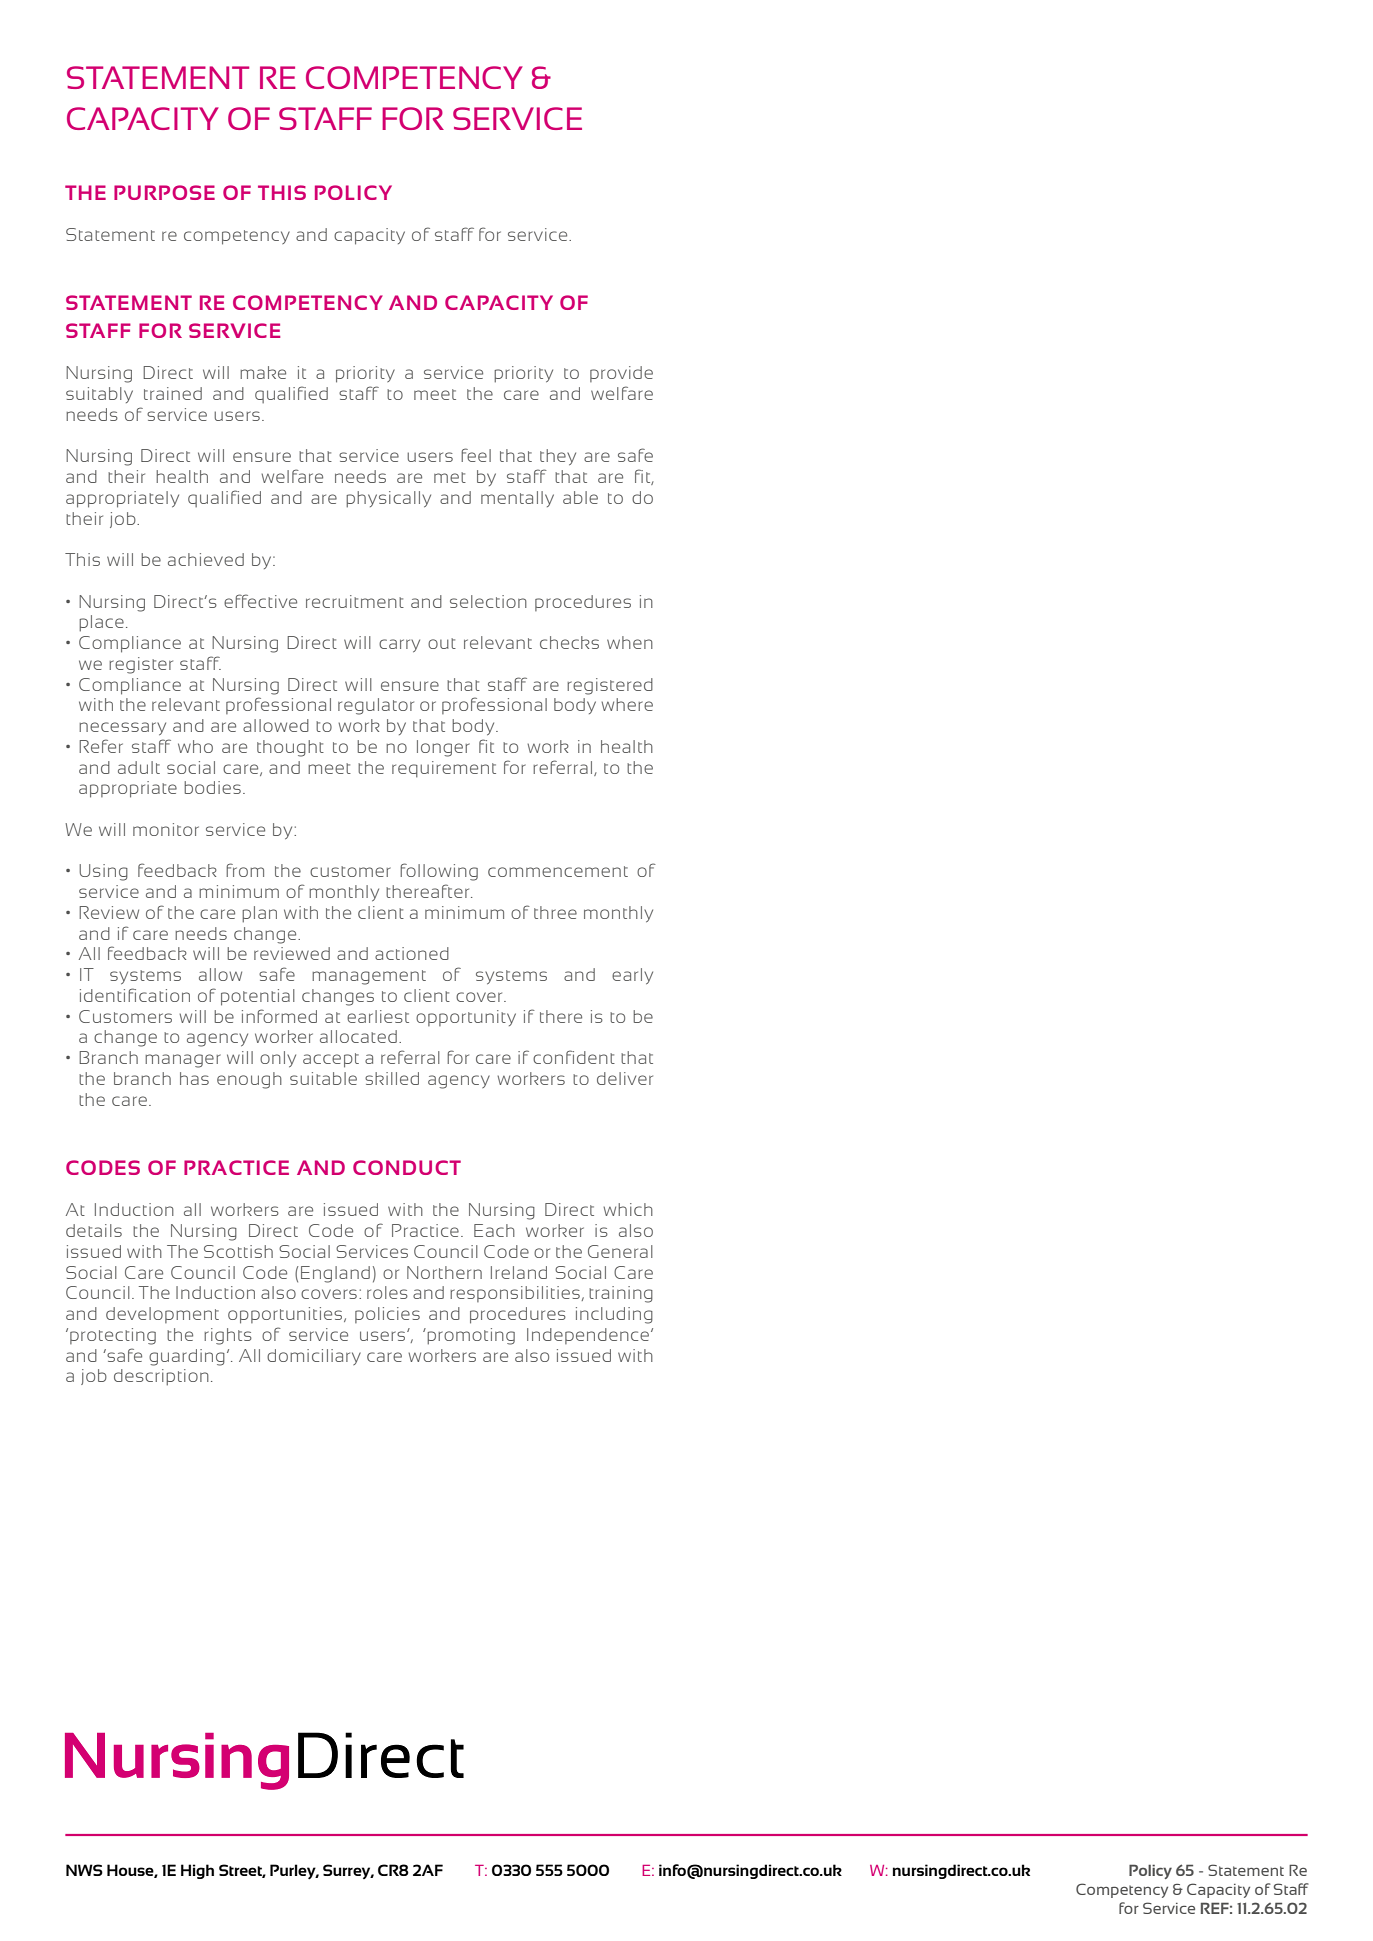  Describe the element at coordinates (358, 1036) in the screenshot. I see `allocated` at that location.
